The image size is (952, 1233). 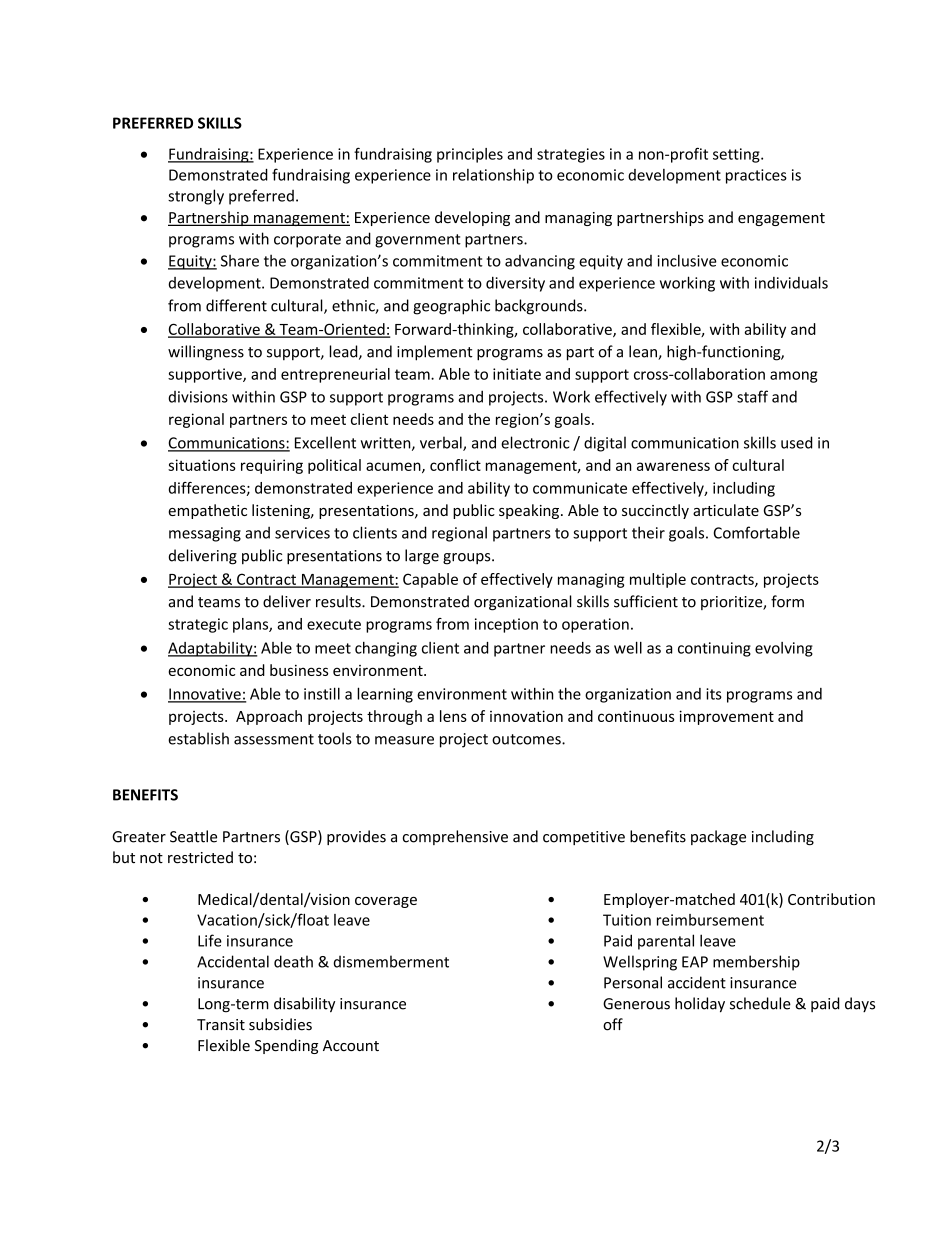 What do you see at coordinates (200, 857) in the image?
I see `restricted` at bounding box center [200, 857].
